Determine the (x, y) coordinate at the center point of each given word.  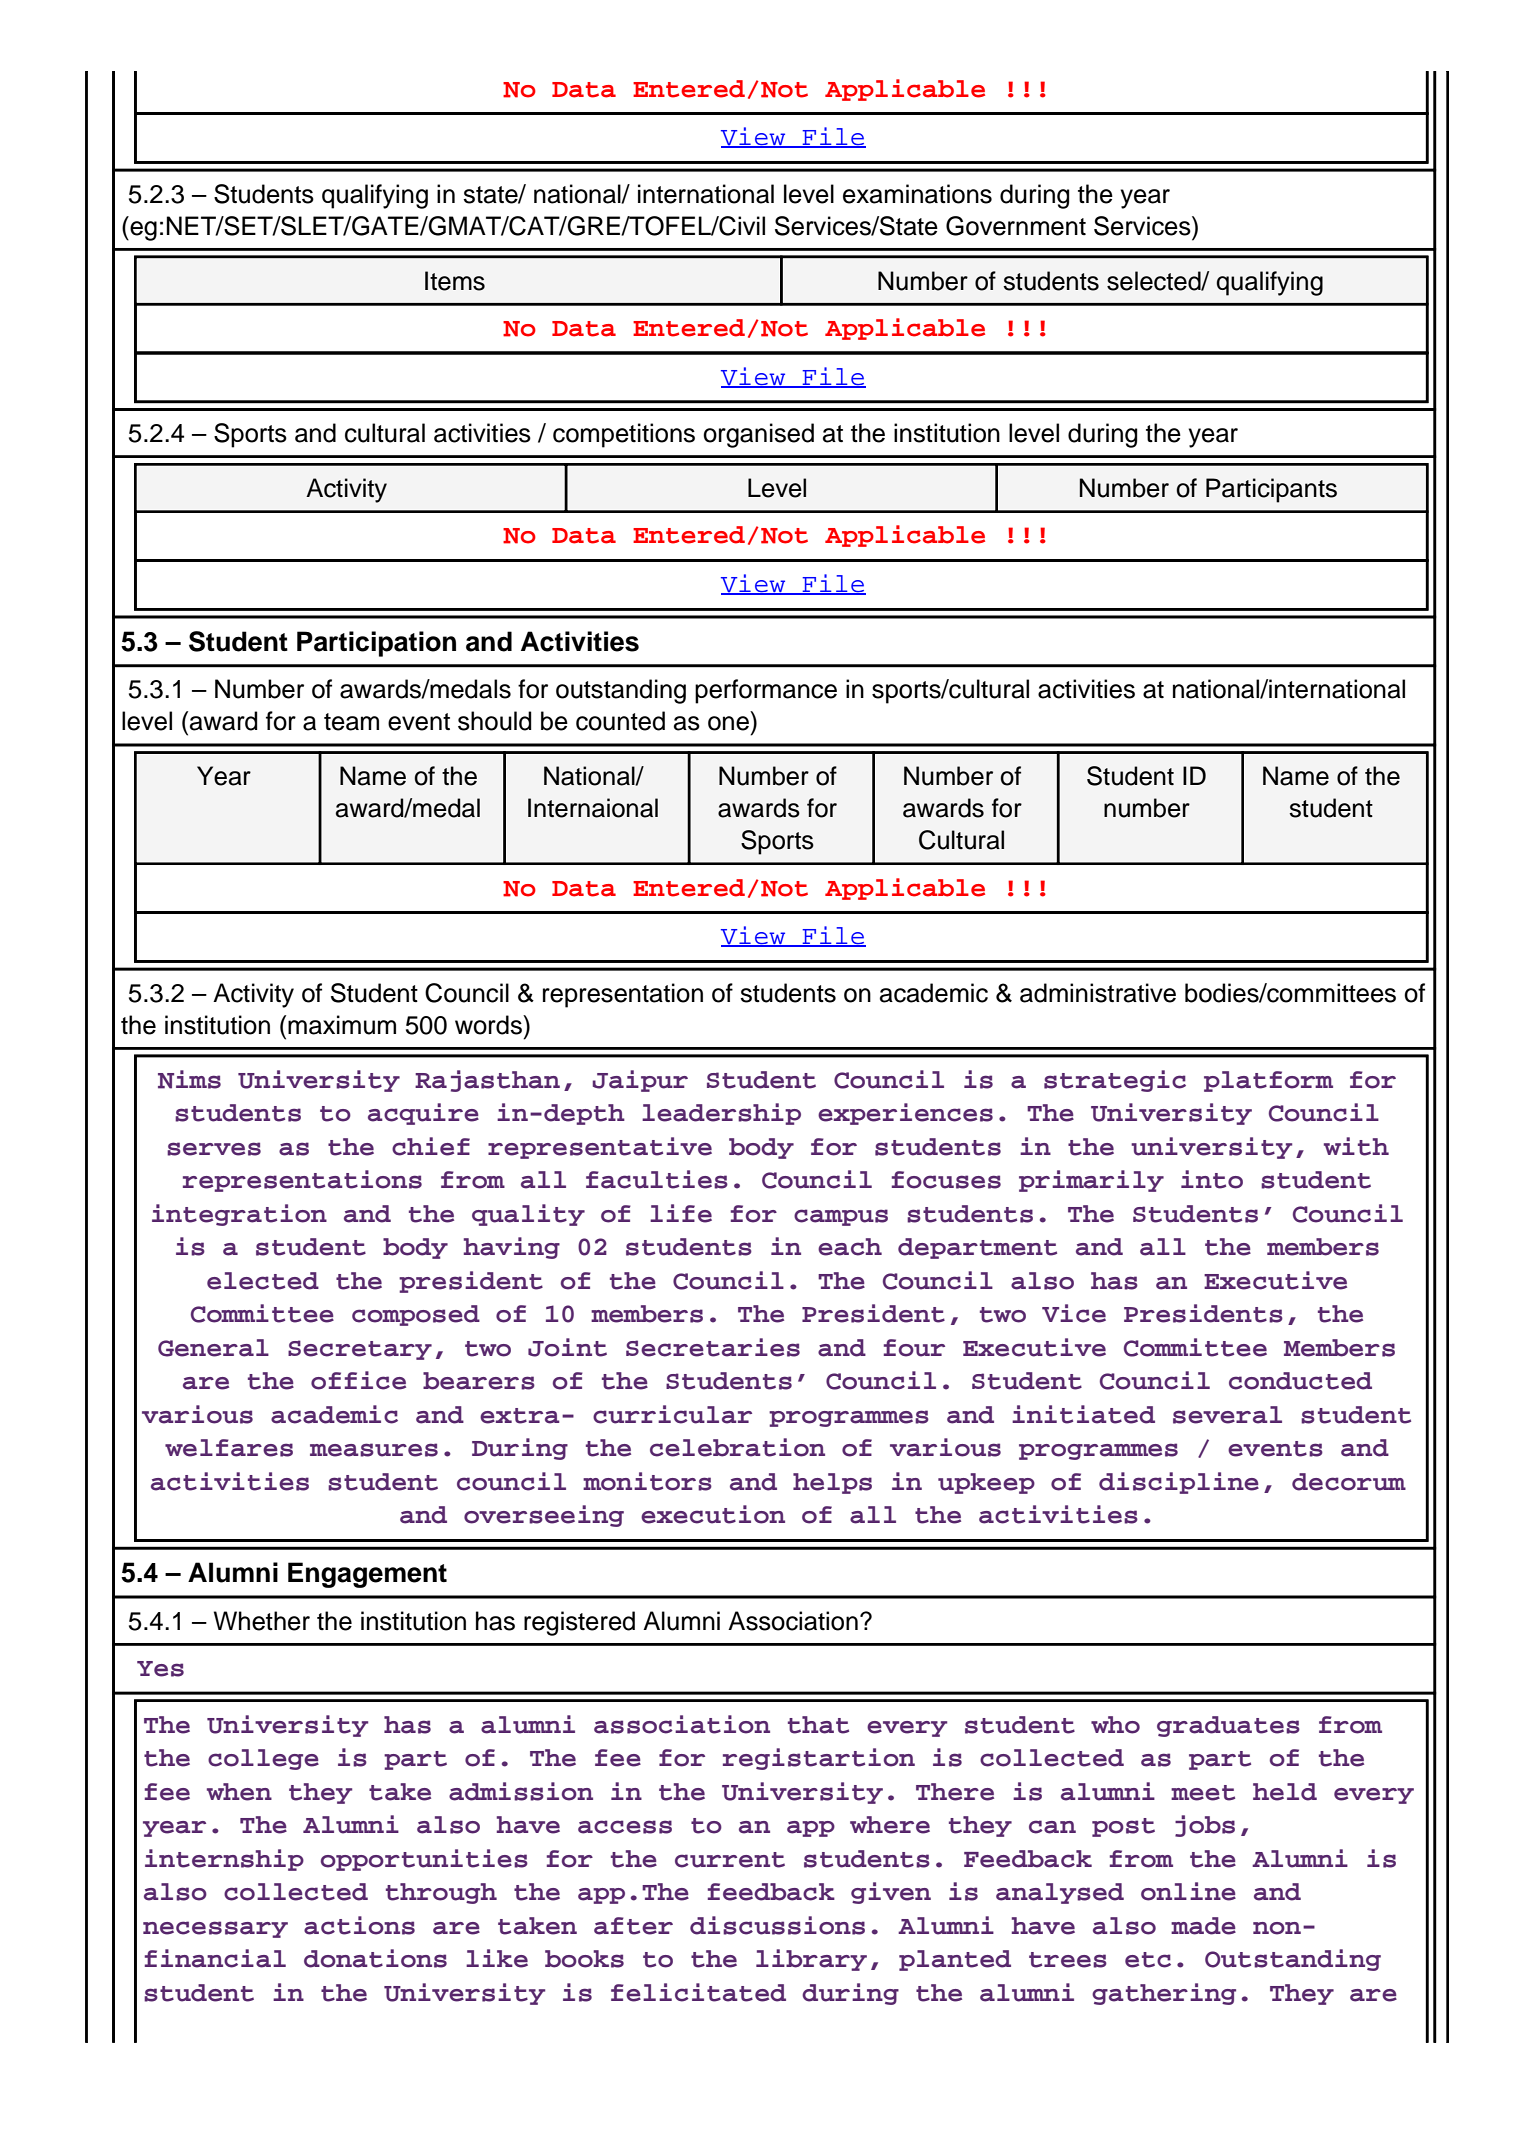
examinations (917, 194)
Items (455, 281)
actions (359, 1925)
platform (1268, 1081)
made (1203, 1926)
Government (1016, 226)
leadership (721, 1114)
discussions (777, 1925)
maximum (342, 1025)
